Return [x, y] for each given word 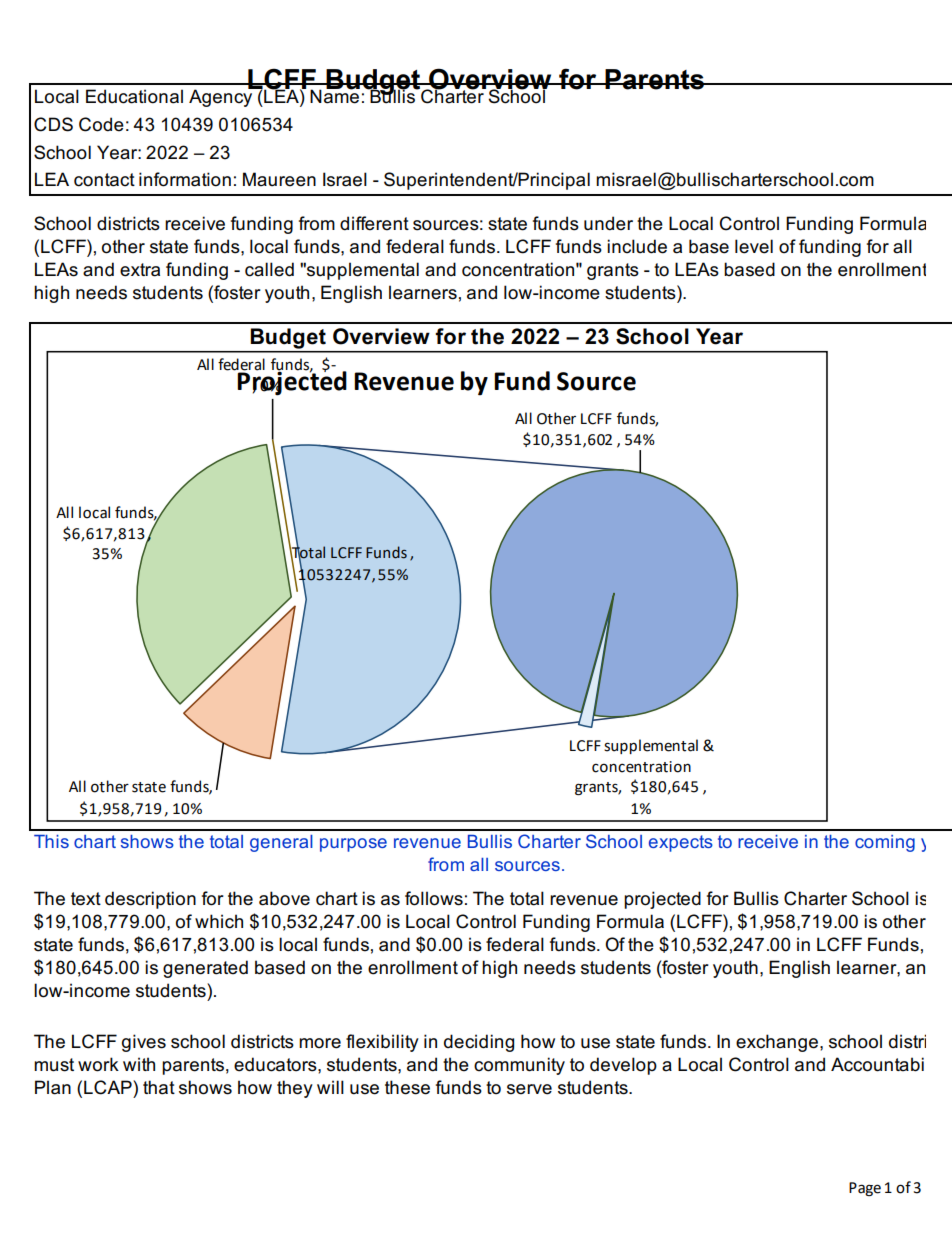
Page [865, 1189]
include [637, 246]
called [269, 269]
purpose [353, 845]
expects [681, 843]
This [51, 841]
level [754, 246]
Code [101, 124]
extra [140, 270]
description [150, 900]
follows [434, 898]
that [159, 1087]
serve [529, 1089]
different [374, 223]
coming [885, 843]
